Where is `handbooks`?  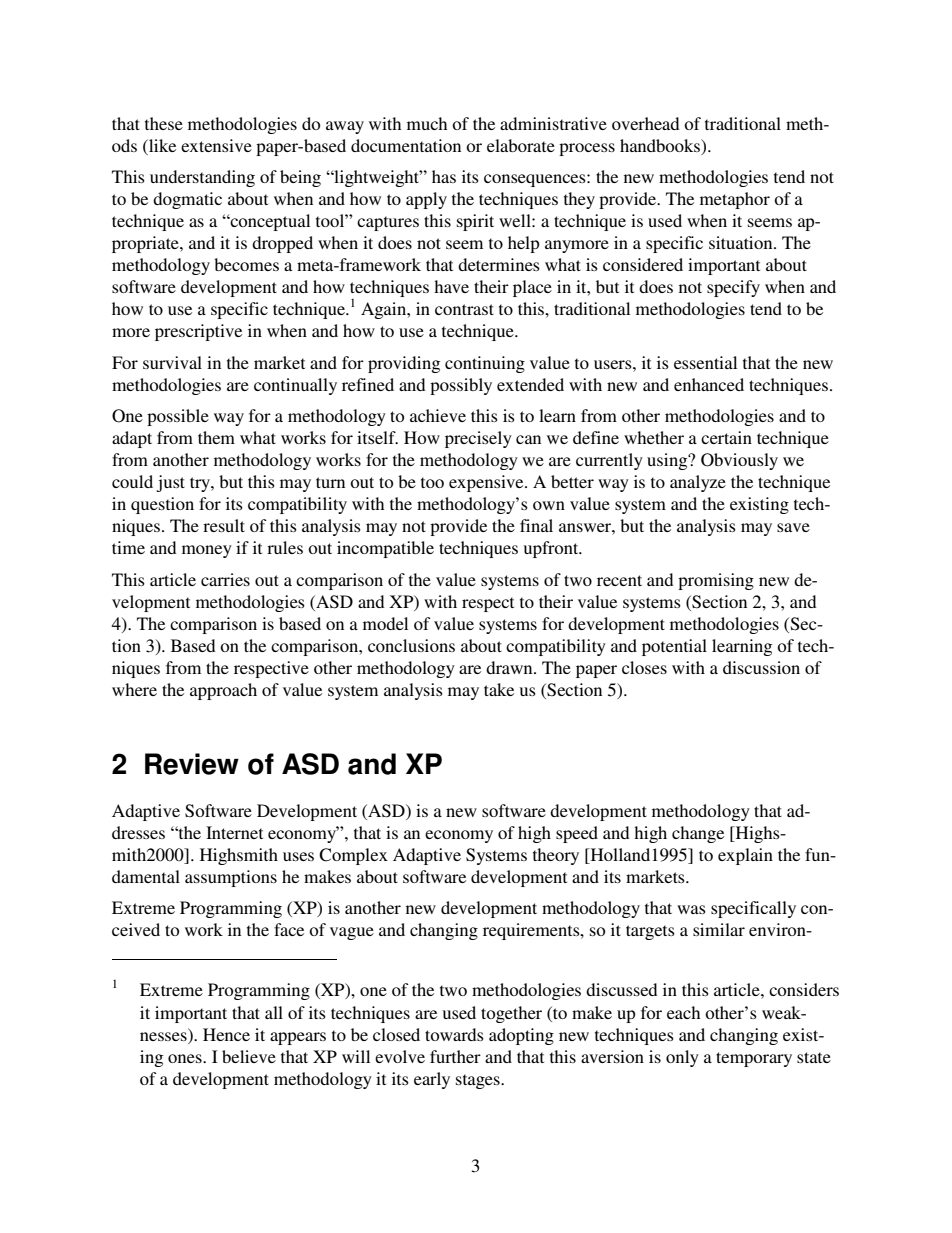 handbooks is located at coordinates (661, 146).
